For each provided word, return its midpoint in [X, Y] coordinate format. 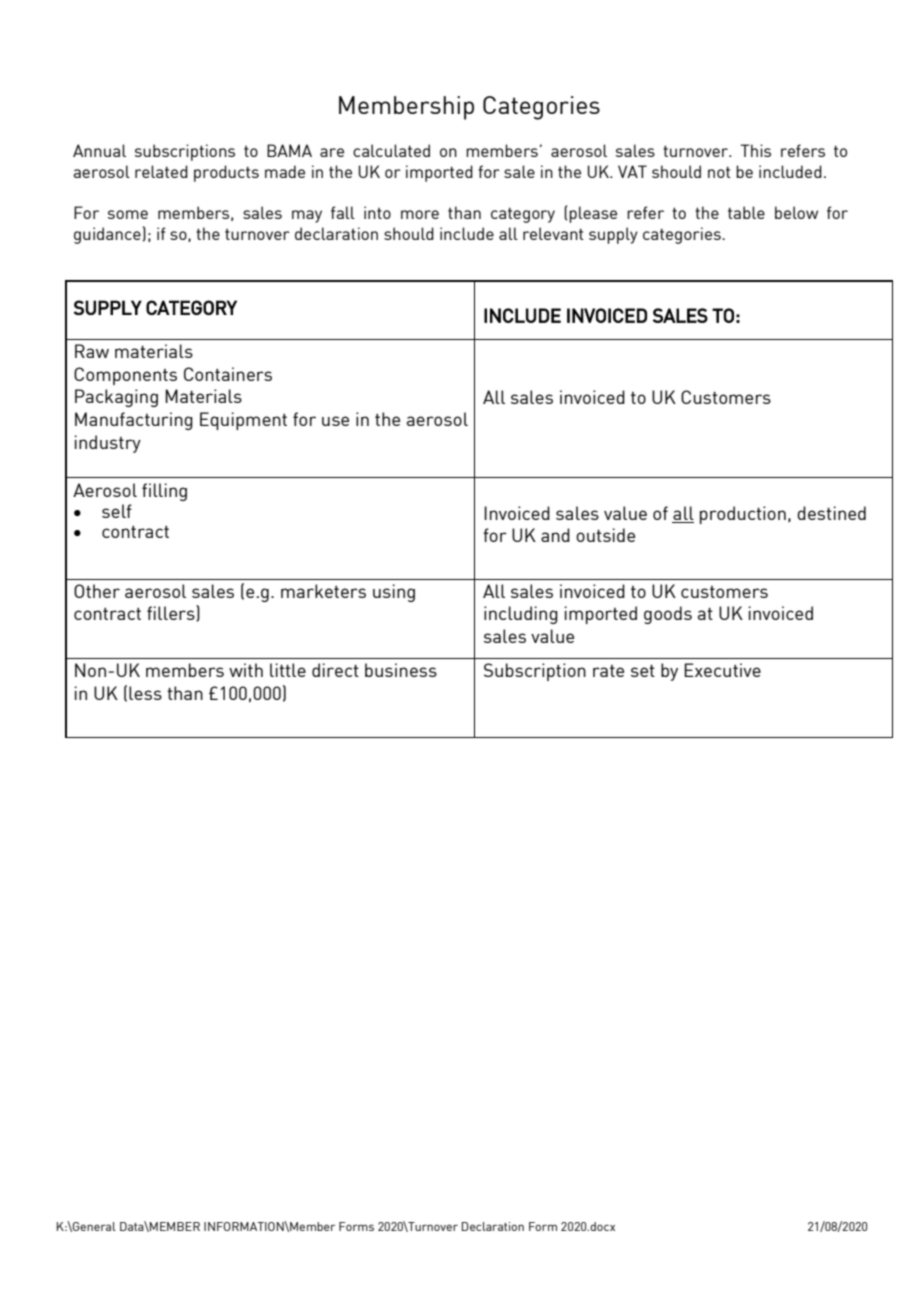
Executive [722, 670]
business [401, 670]
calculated [391, 150]
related [161, 171]
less [145, 693]
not [719, 172]
